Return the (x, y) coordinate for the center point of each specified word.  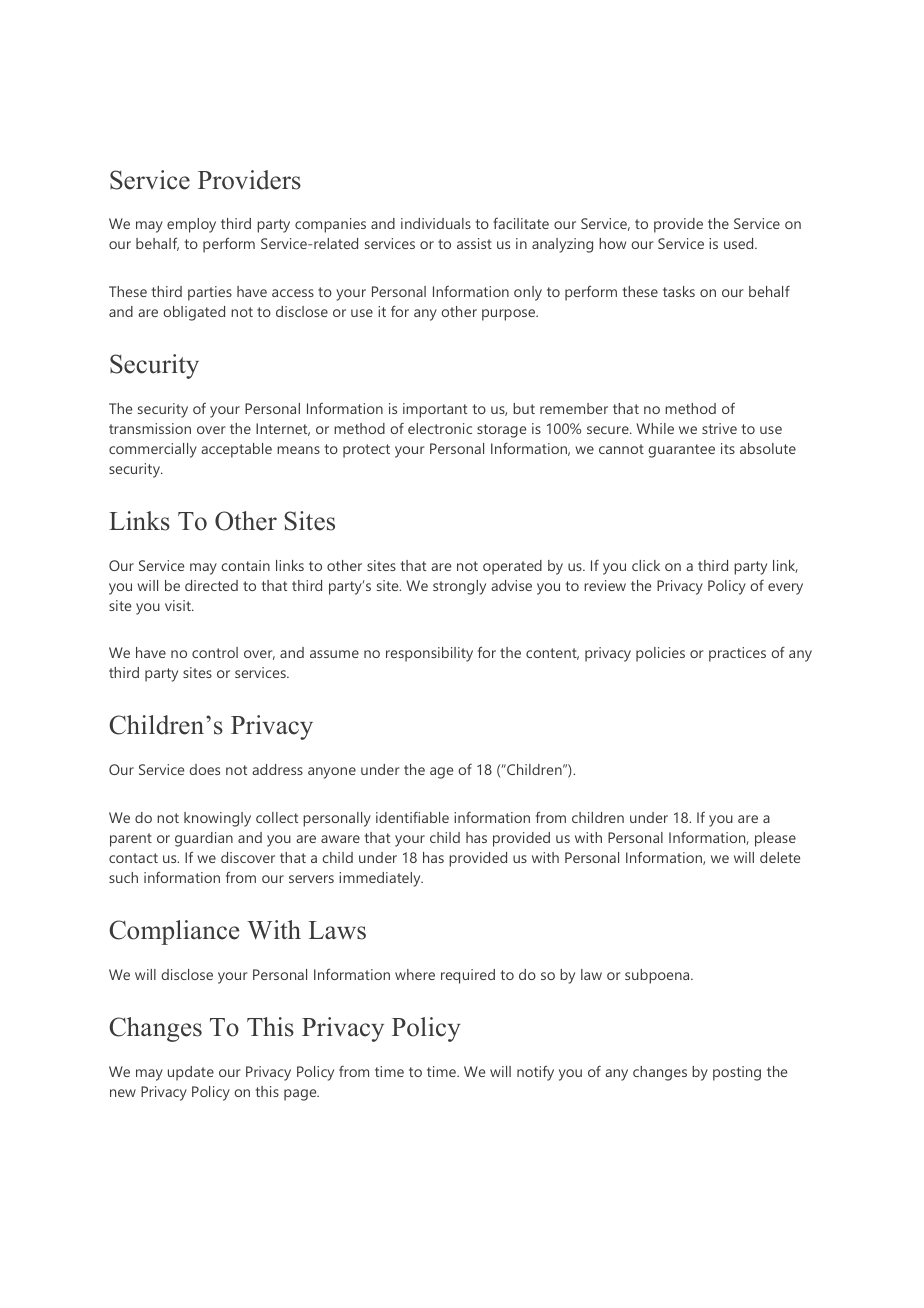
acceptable (236, 450)
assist (474, 243)
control (215, 652)
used (740, 243)
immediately (381, 879)
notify (535, 1073)
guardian (204, 839)
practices (737, 654)
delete (780, 857)
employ (191, 225)
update (191, 1073)
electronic (440, 428)
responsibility (429, 654)
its (728, 448)
